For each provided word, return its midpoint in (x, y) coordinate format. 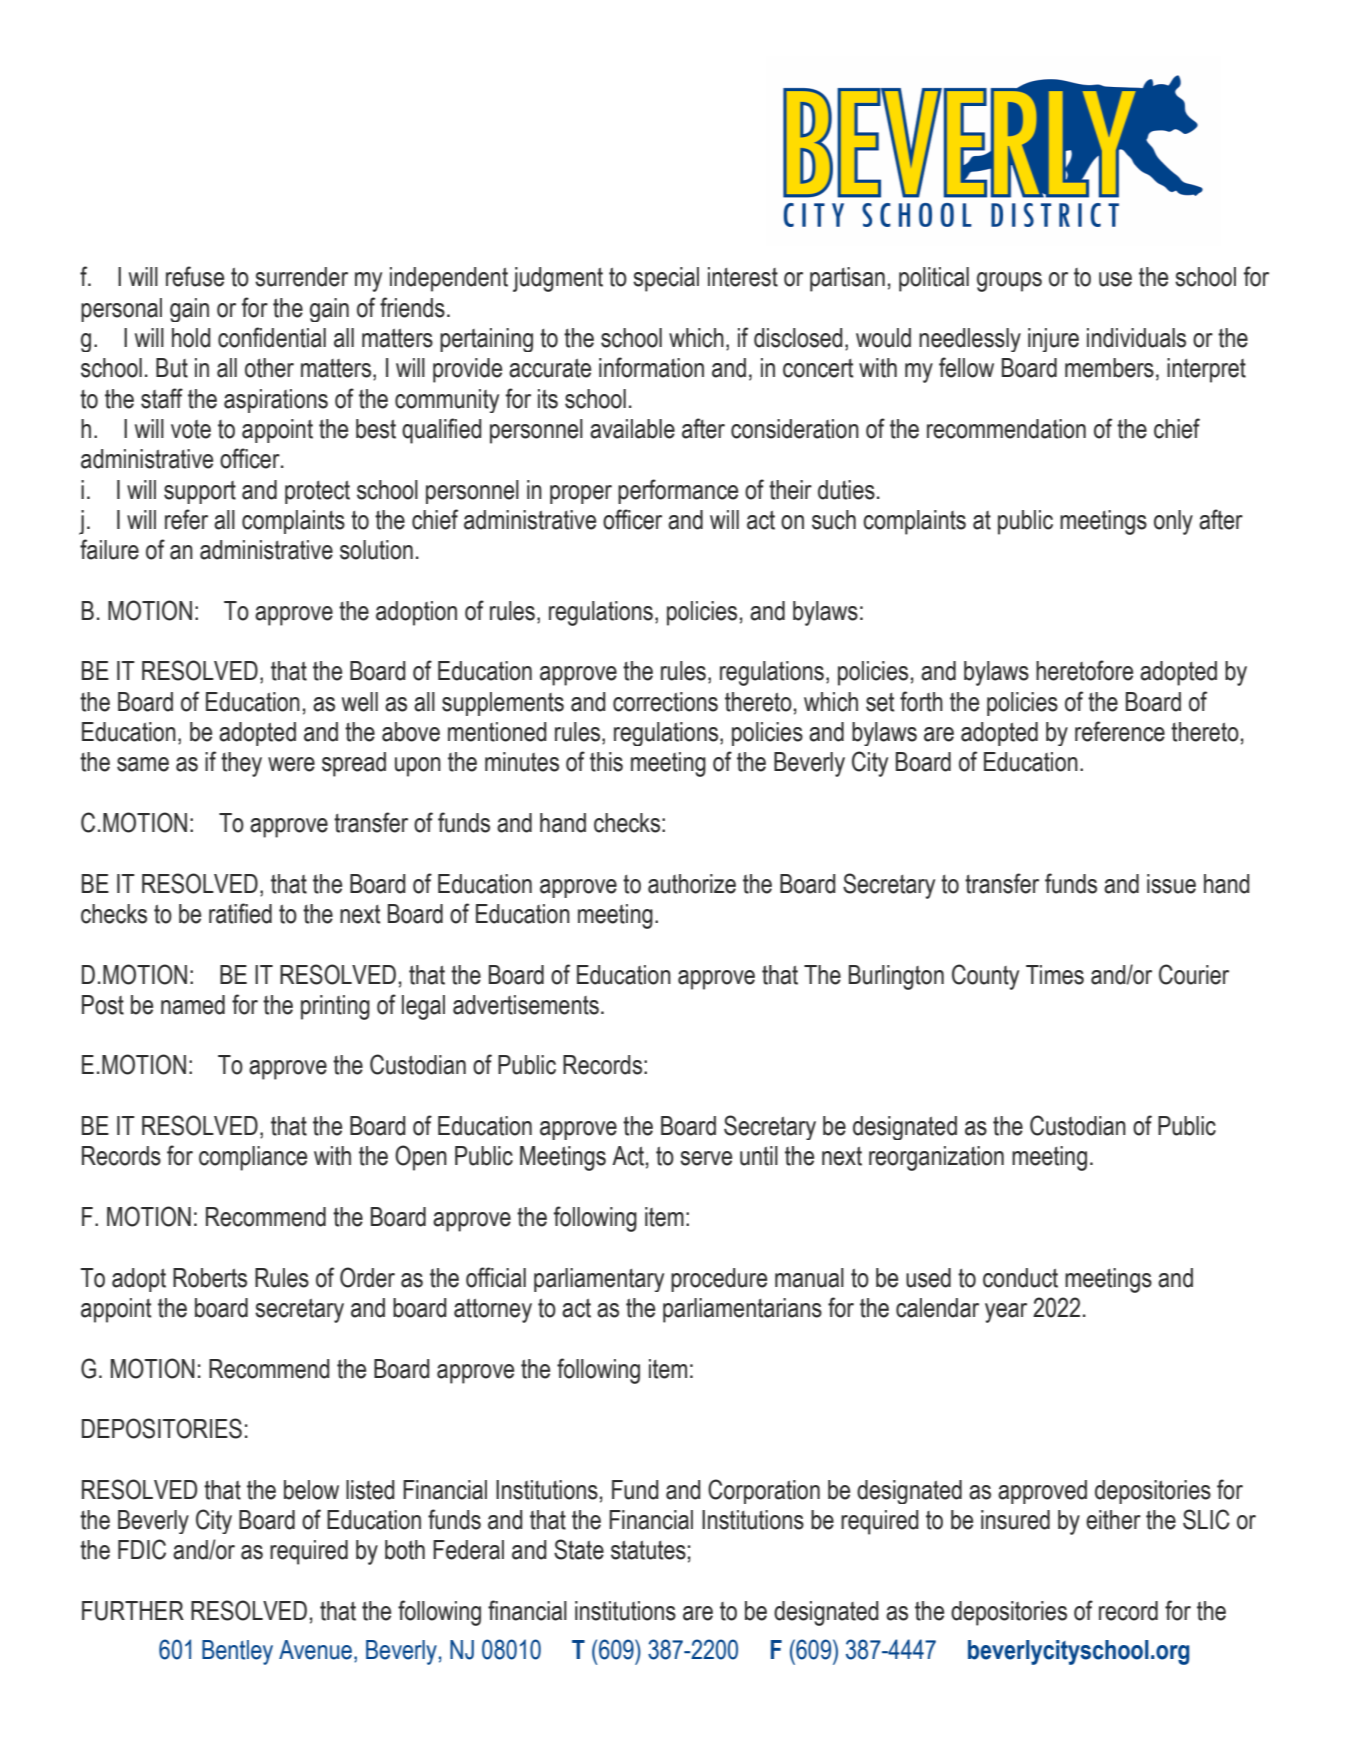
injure (1053, 340)
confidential (272, 337)
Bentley (237, 1652)
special (666, 279)
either (1113, 1520)
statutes (648, 1550)
